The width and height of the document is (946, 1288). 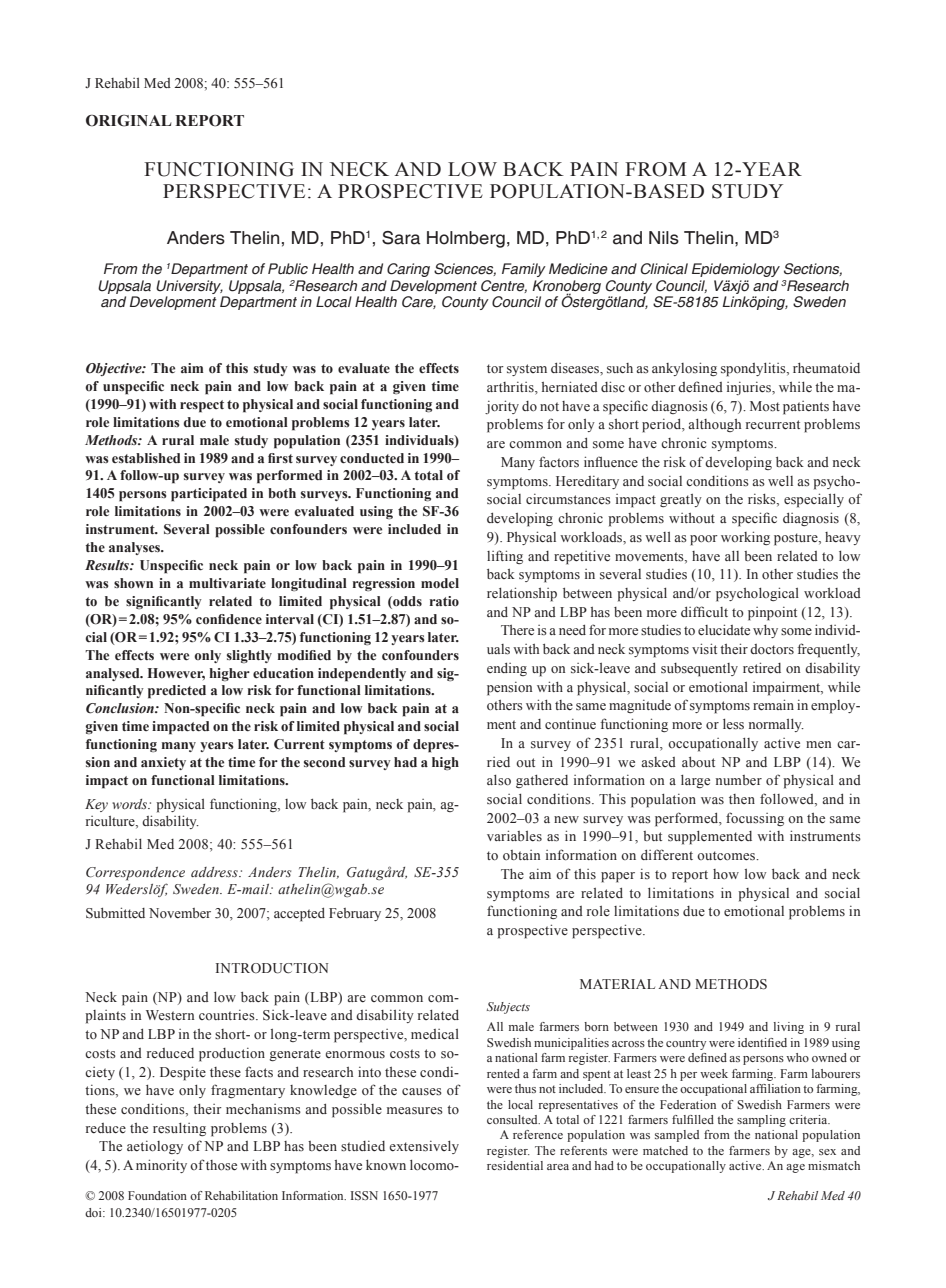 I want to click on ORIGINAL, so click(x=129, y=121).
